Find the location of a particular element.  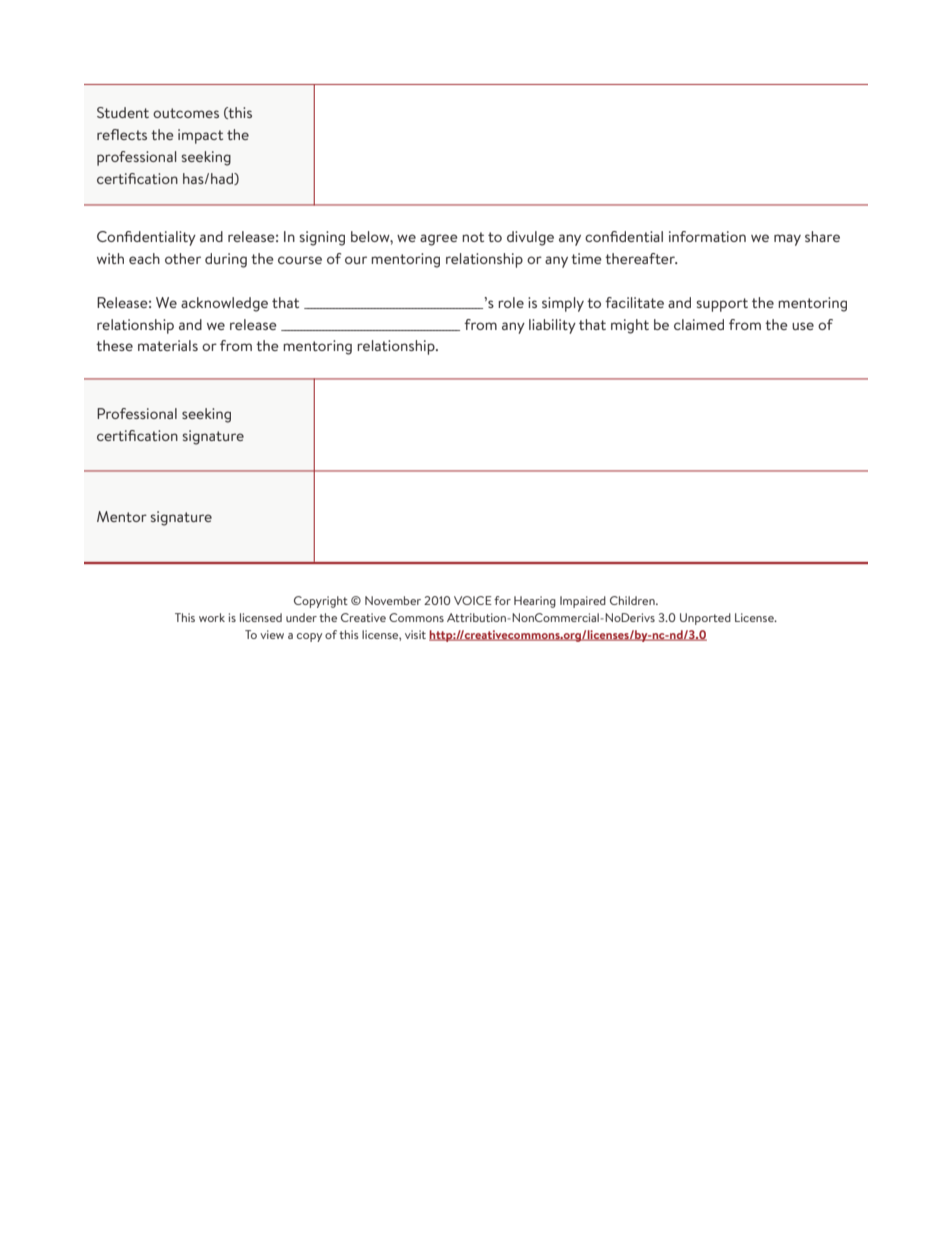

Children is located at coordinates (633, 600).
